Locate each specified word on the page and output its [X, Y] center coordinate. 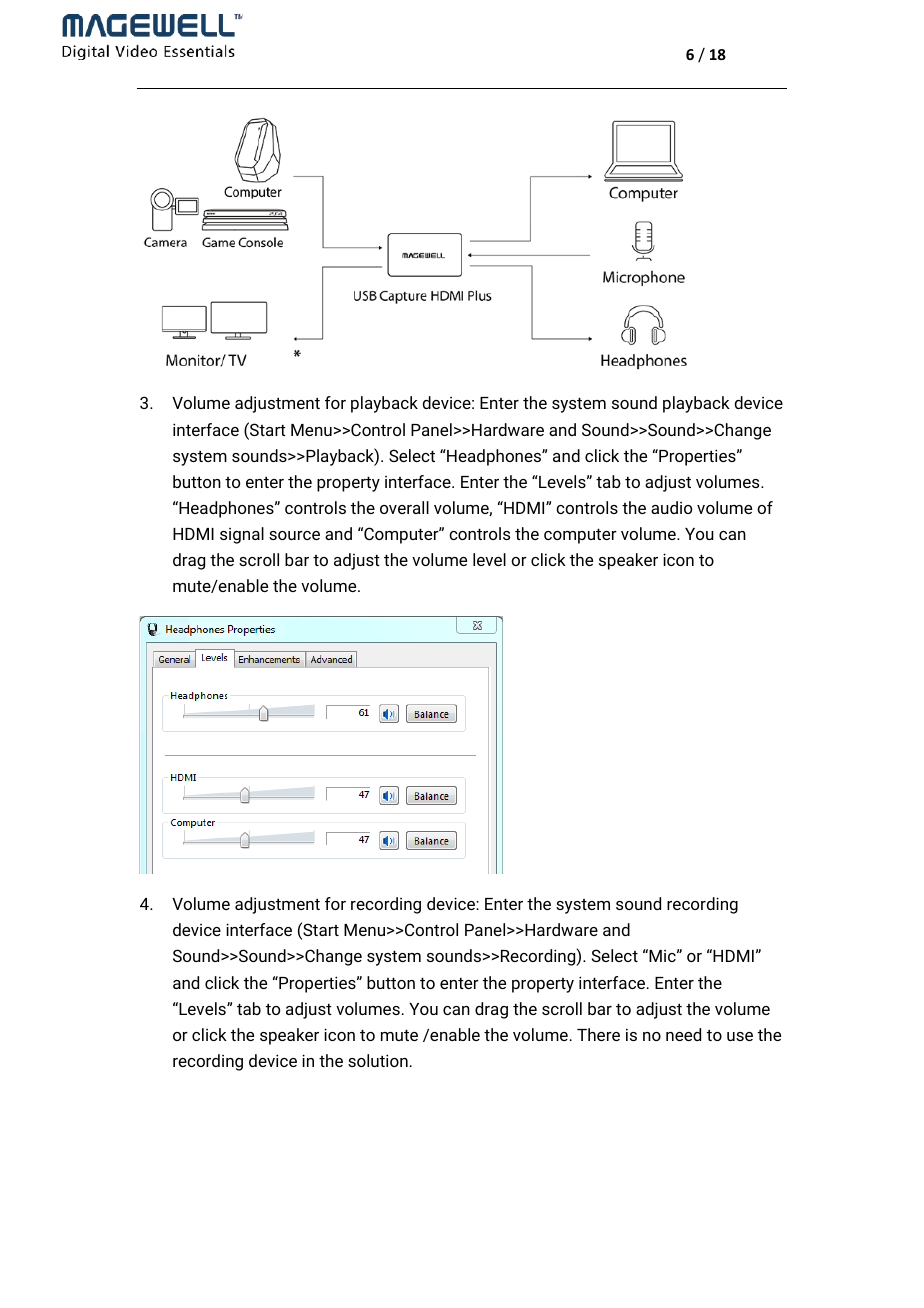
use [740, 1036]
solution [378, 1060]
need [683, 1034]
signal [242, 535]
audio [671, 507]
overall [404, 507]
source [294, 535]
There [598, 1034]
